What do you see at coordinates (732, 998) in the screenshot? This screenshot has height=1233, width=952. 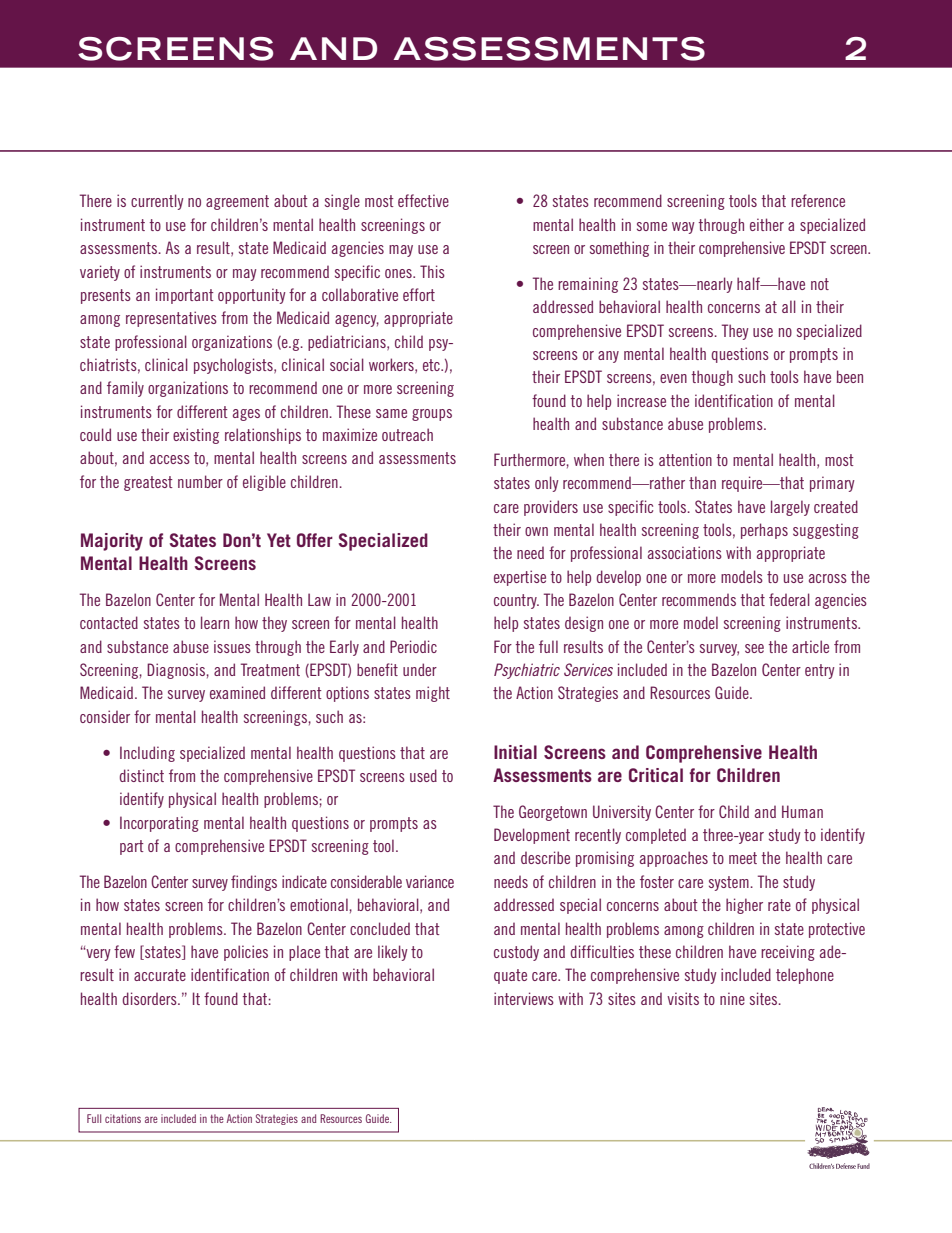 I see `nine` at bounding box center [732, 998].
